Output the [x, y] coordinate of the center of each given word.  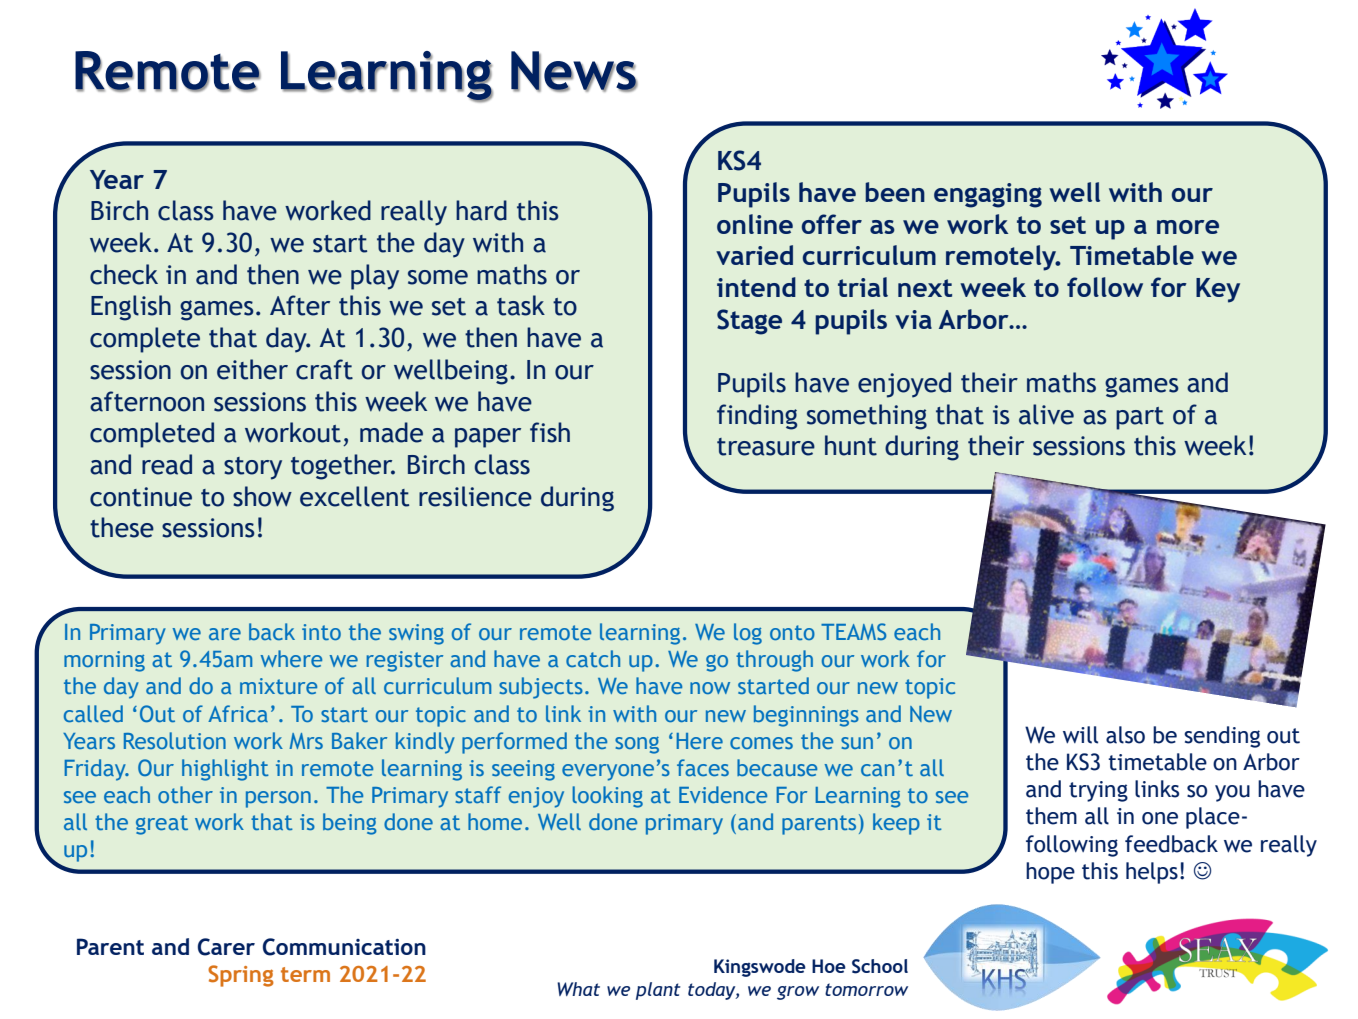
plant [658, 991]
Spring [241, 976]
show [262, 496]
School [880, 966]
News [574, 71]
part [1140, 418]
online [755, 224]
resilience [475, 496]
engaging [988, 195]
